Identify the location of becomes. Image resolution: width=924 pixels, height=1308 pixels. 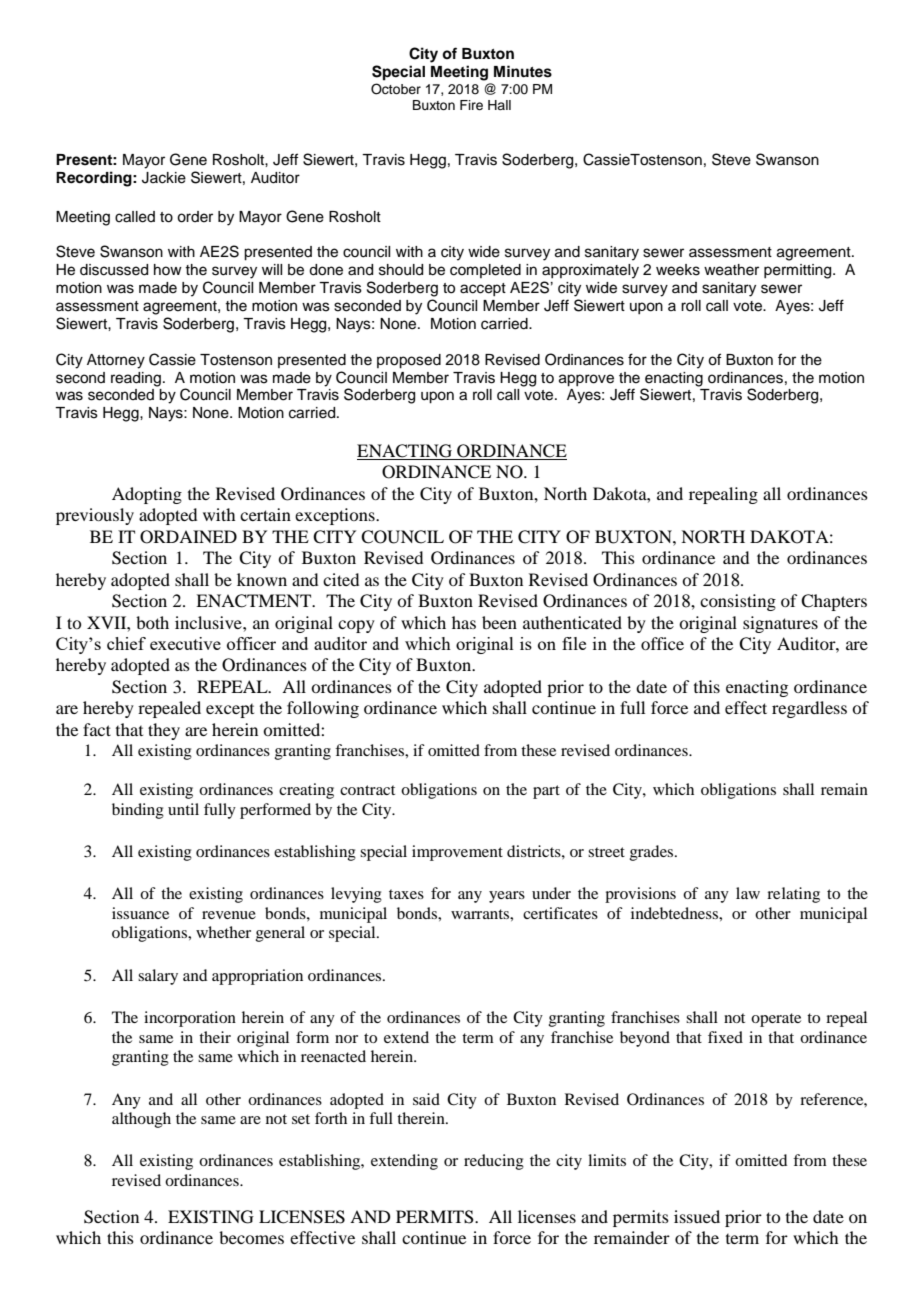
(251, 1237).
